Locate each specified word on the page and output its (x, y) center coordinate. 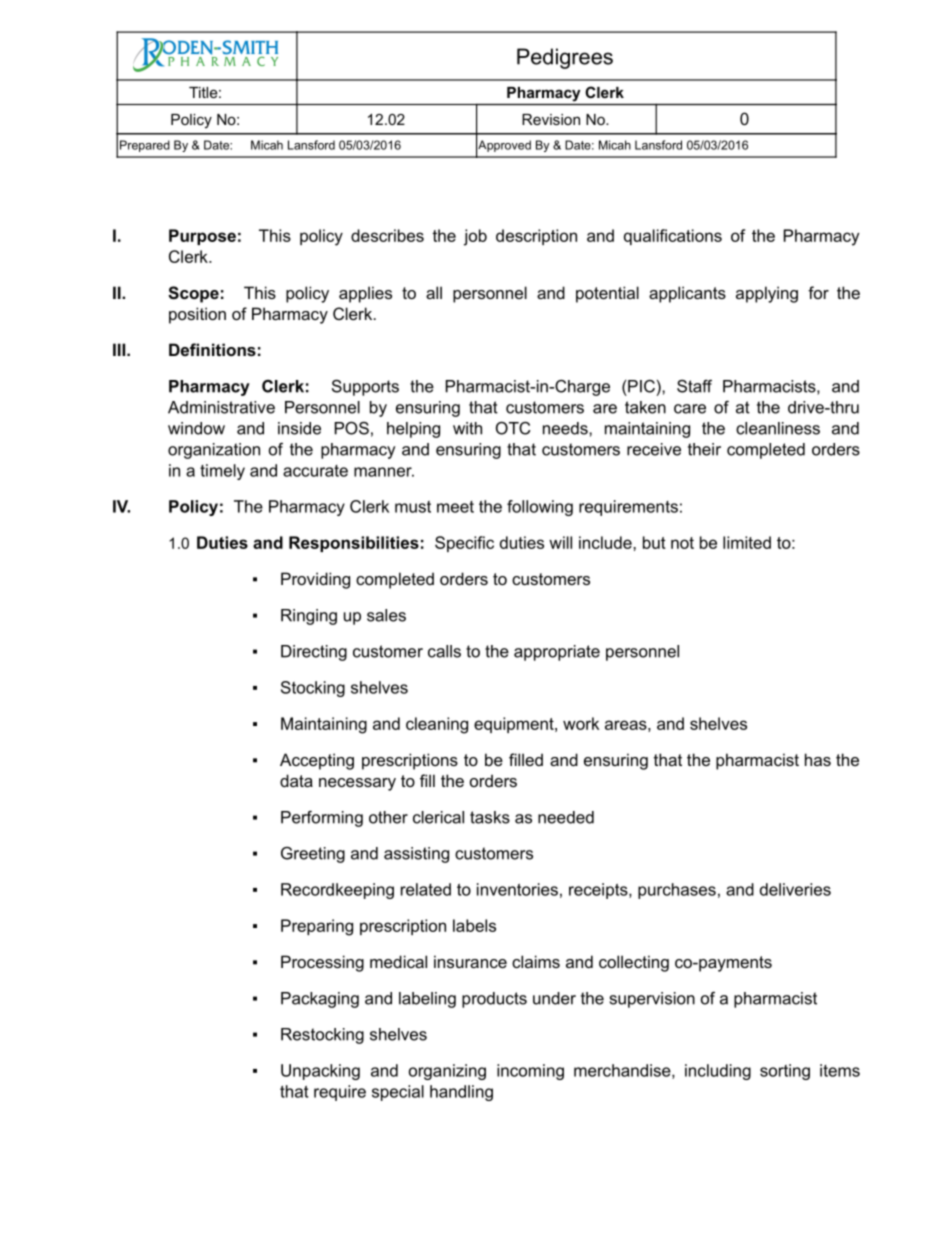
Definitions (212, 349)
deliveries (795, 889)
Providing (315, 580)
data (296, 780)
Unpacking (320, 1072)
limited (747, 542)
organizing (447, 1072)
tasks (490, 817)
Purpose (202, 237)
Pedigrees (565, 58)
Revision (551, 119)
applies (365, 294)
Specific (464, 544)
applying (767, 294)
